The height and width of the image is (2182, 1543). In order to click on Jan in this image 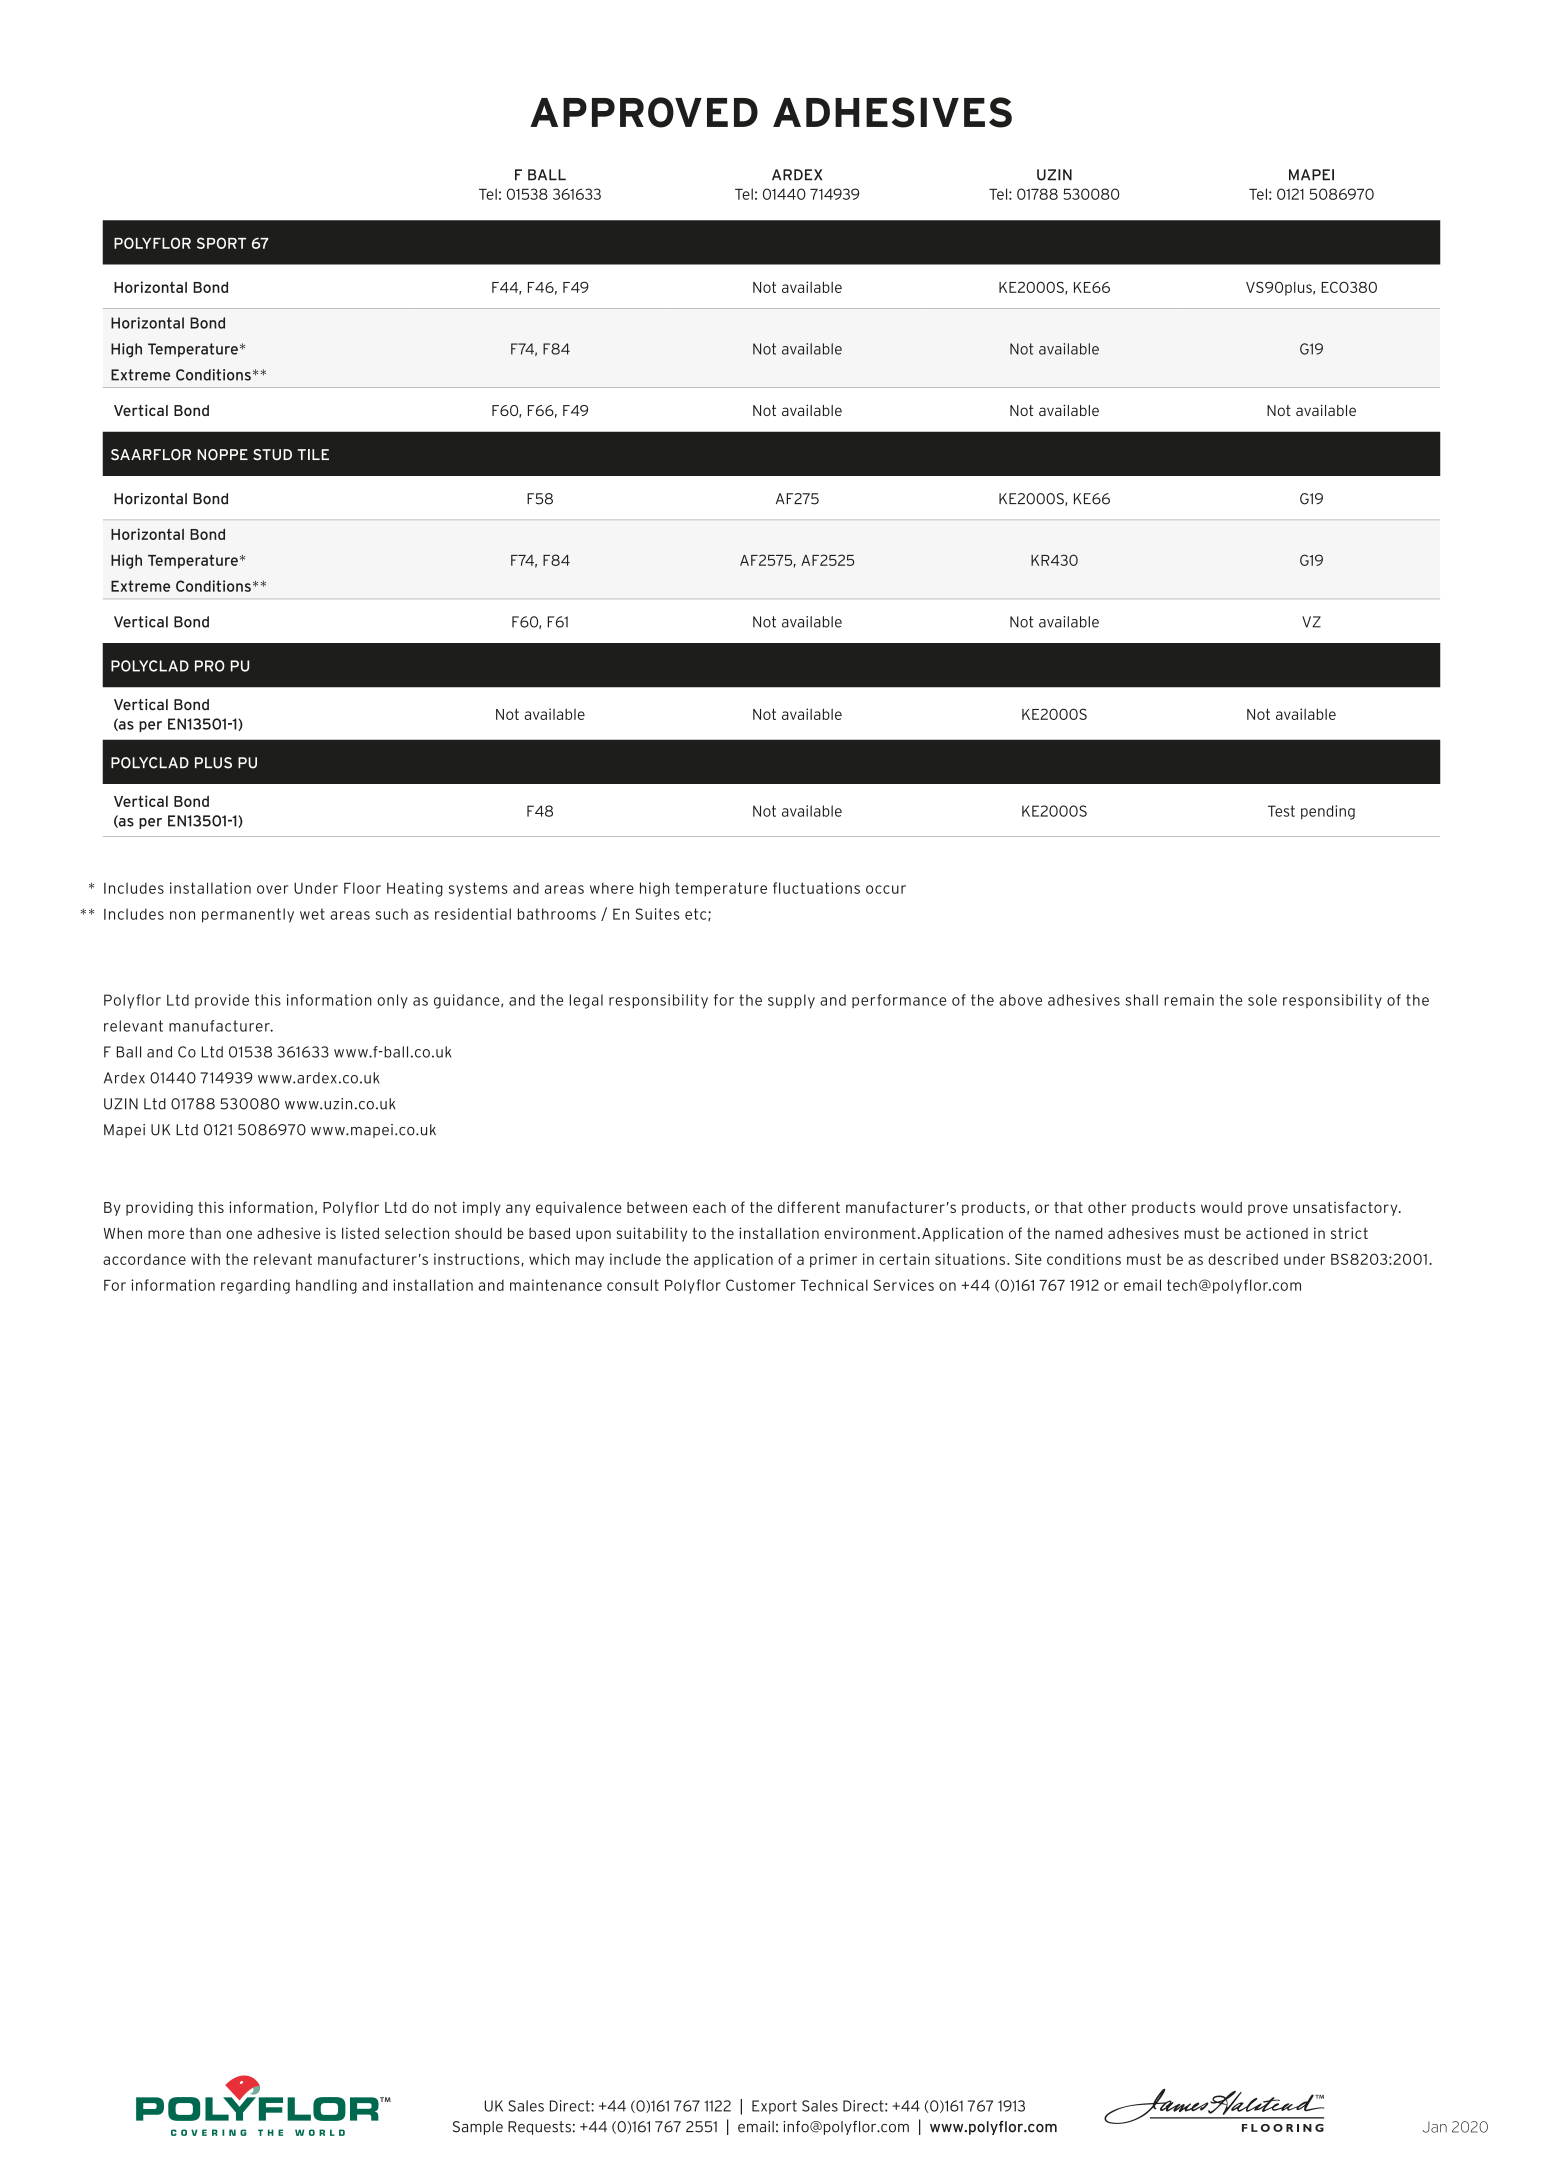, I will do `click(1435, 2127)`.
